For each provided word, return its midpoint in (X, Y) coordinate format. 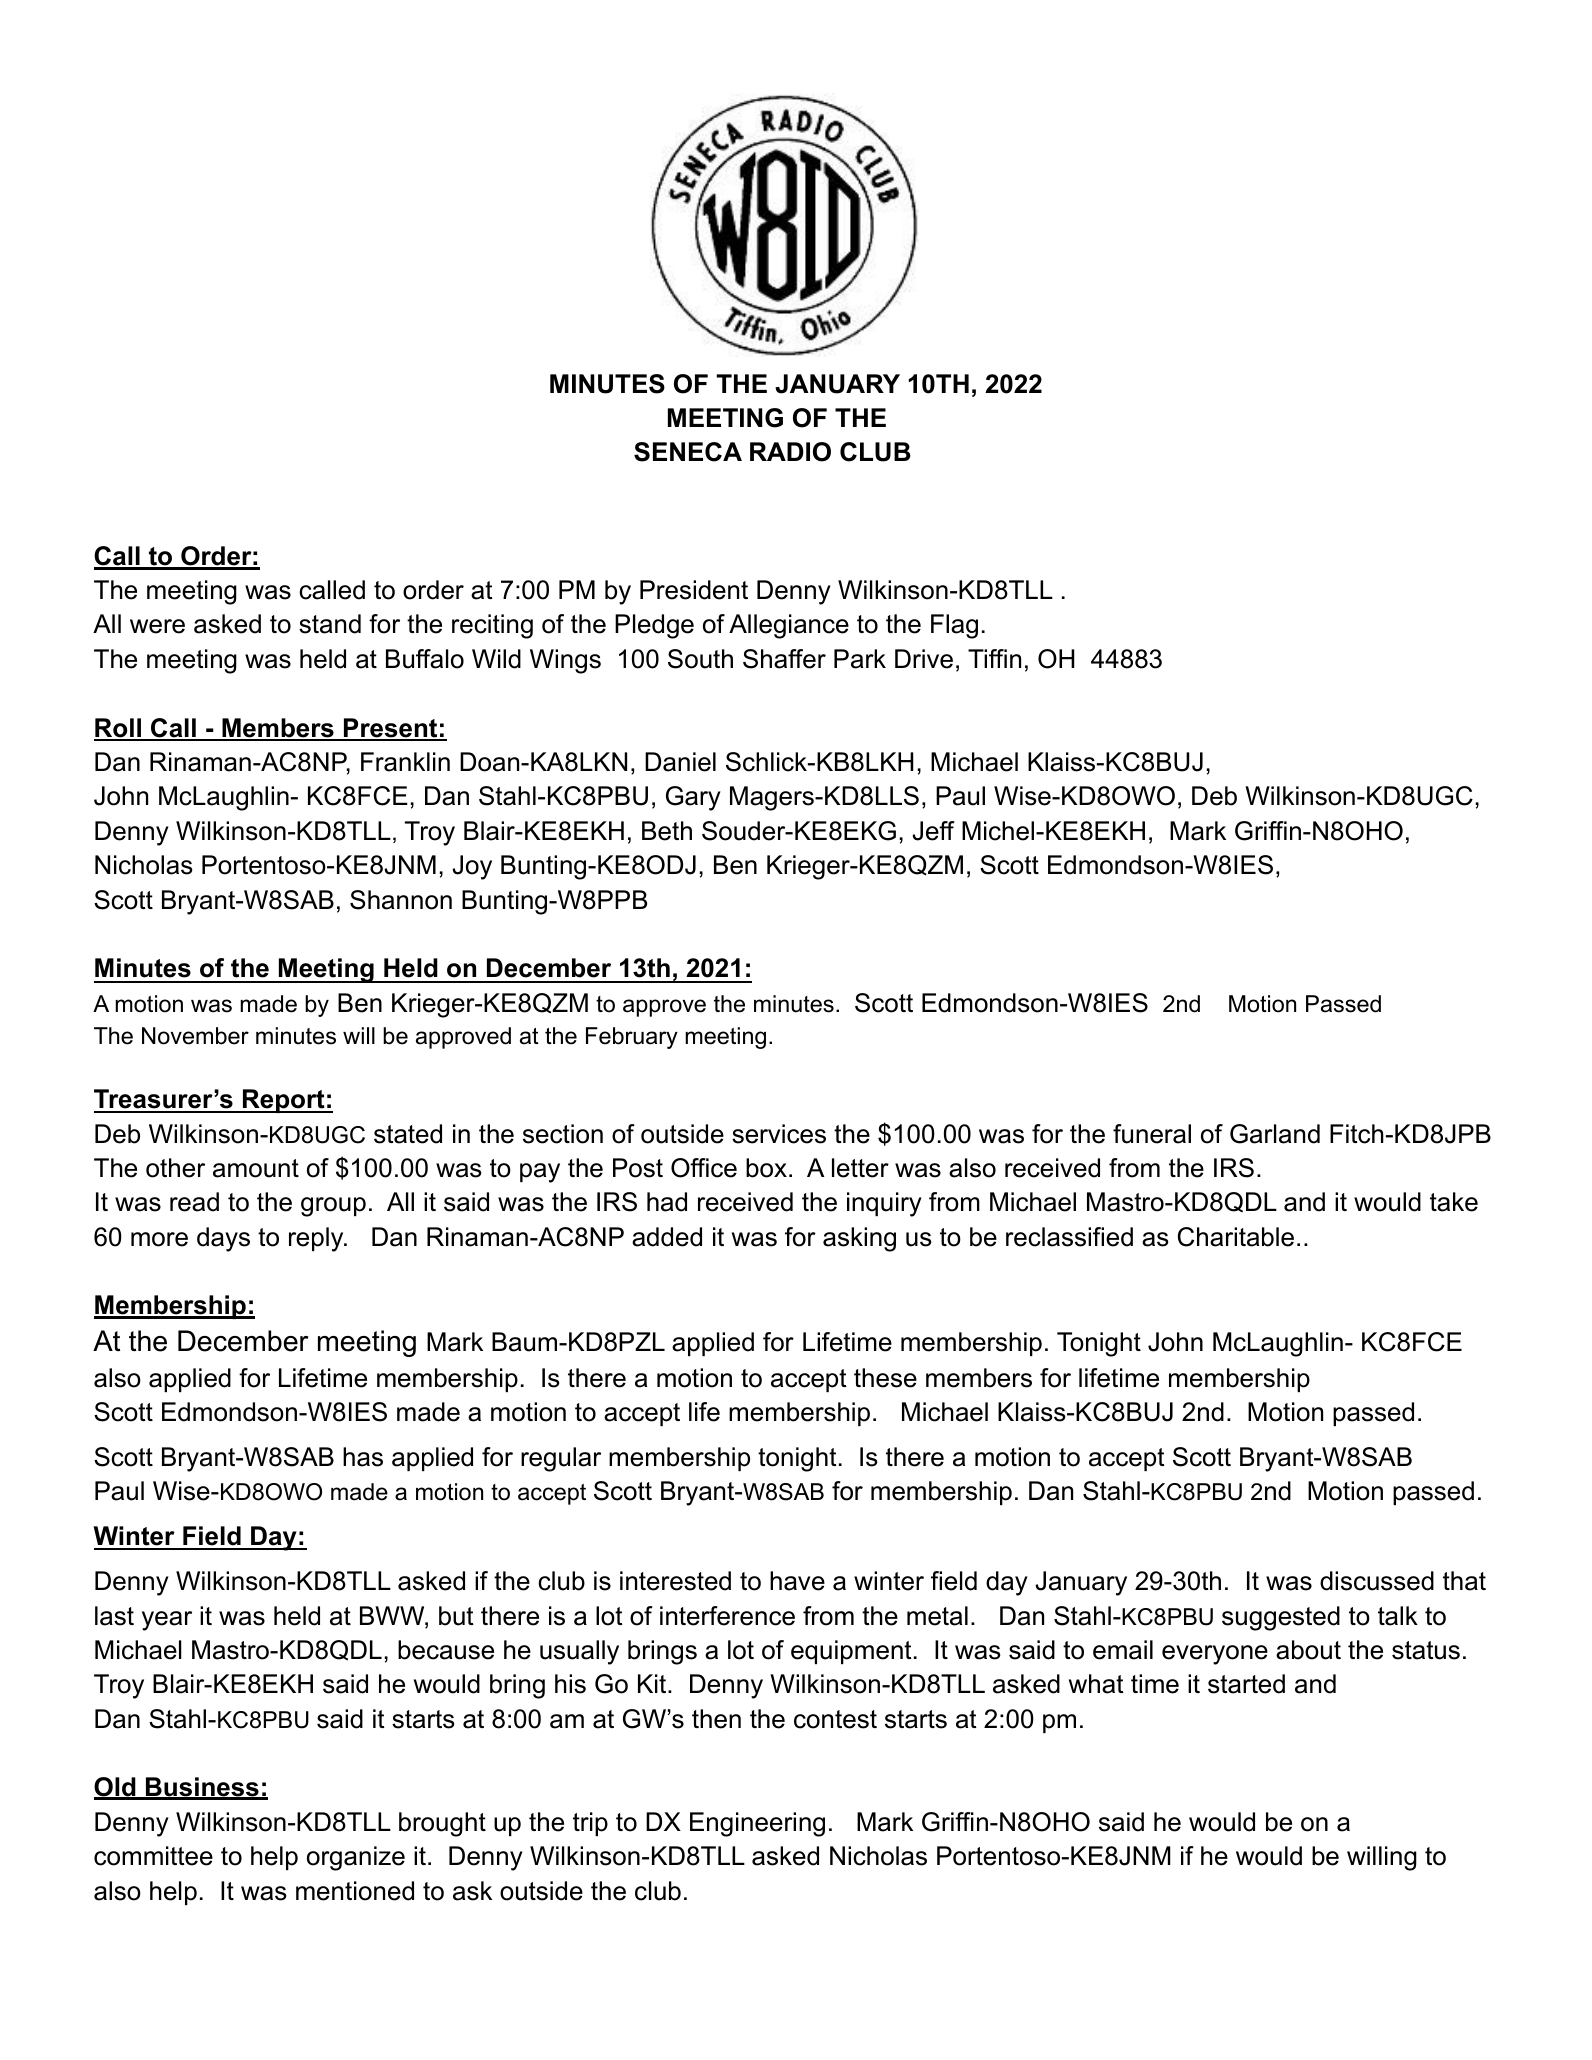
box (766, 1168)
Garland (1275, 1134)
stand (330, 624)
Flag (954, 626)
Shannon (401, 900)
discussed (1377, 1581)
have (797, 1581)
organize (356, 1858)
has (363, 1457)
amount (256, 1168)
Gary (693, 798)
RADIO (790, 452)
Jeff (933, 831)
